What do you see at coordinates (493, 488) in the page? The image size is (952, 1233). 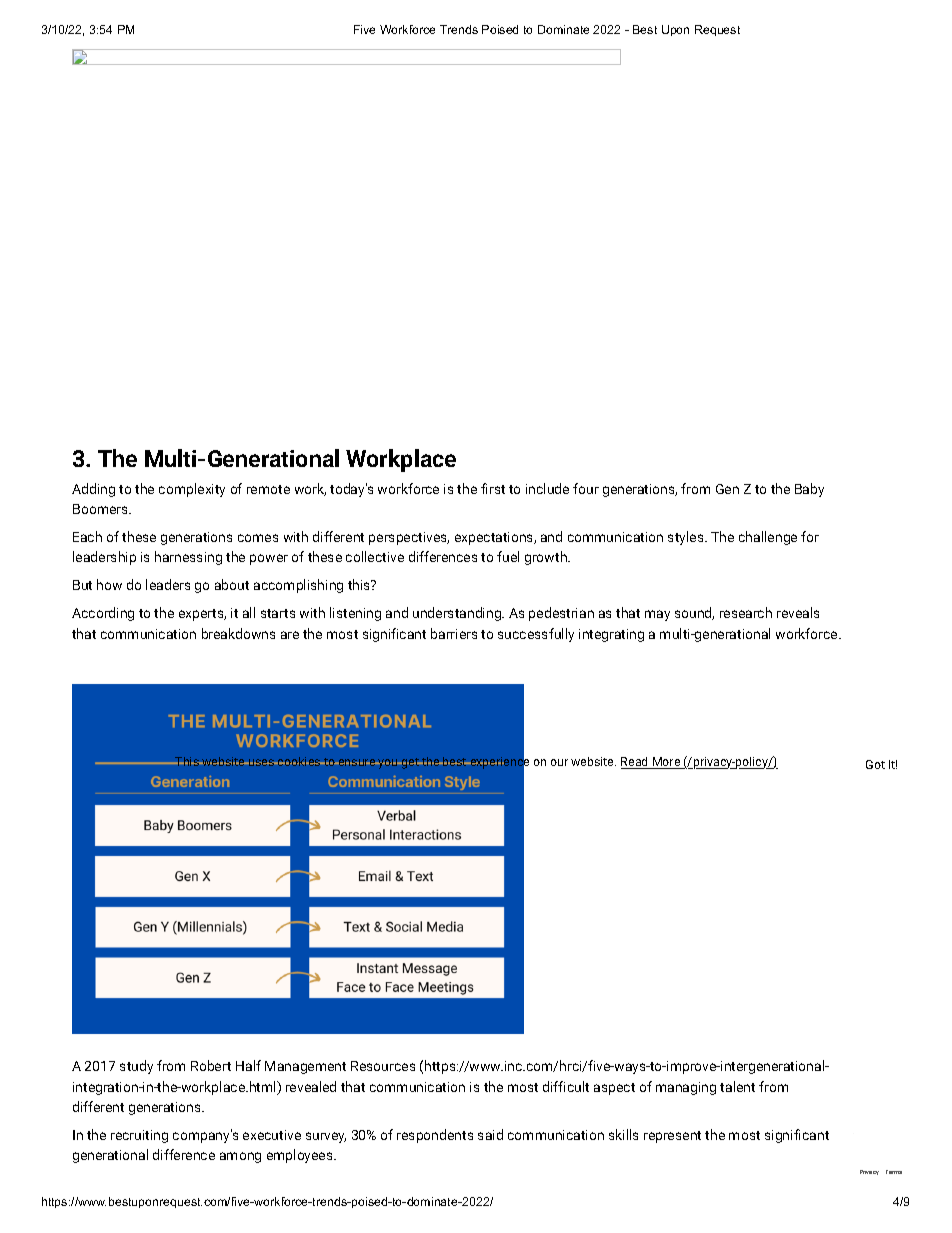 I see `first` at bounding box center [493, 488].
